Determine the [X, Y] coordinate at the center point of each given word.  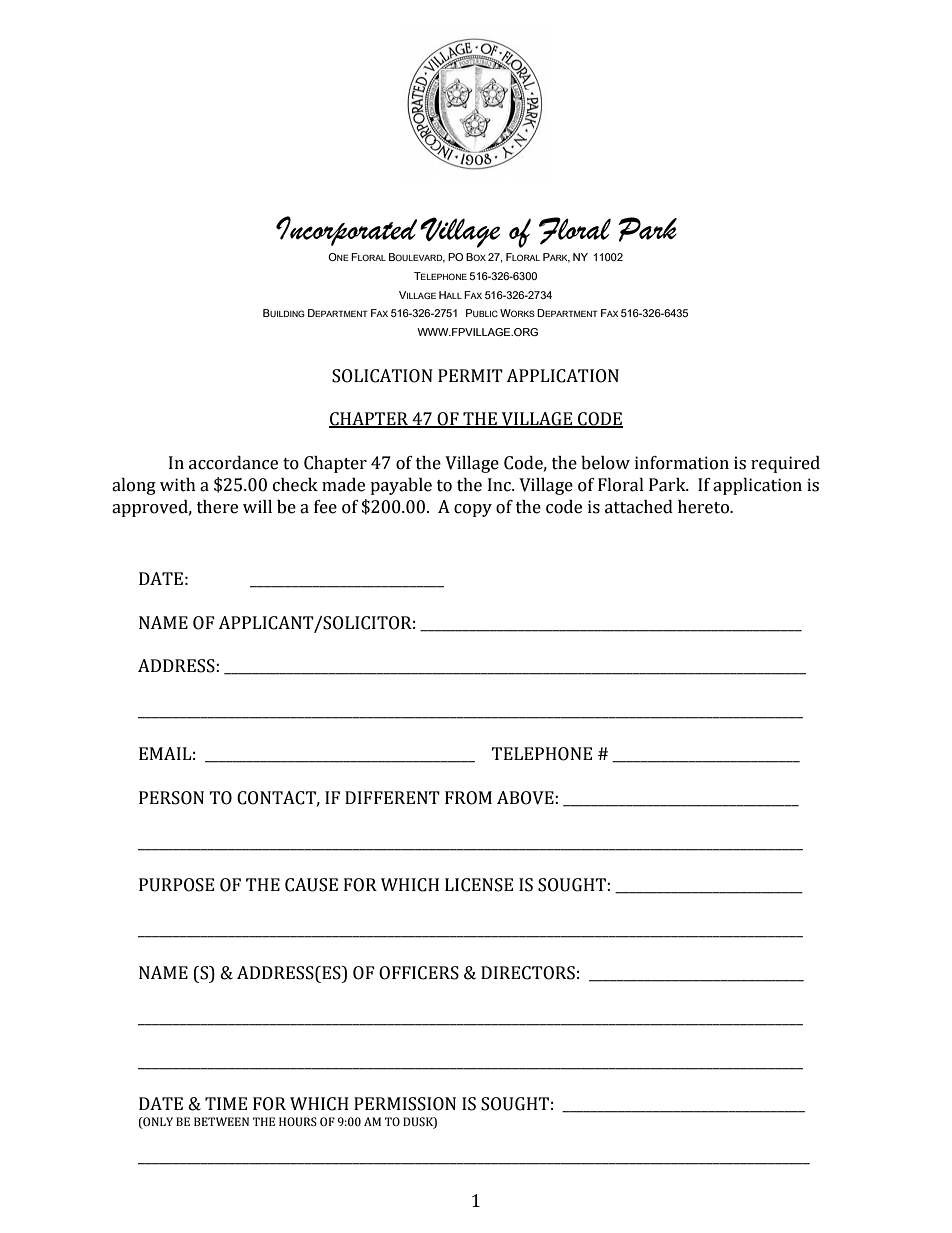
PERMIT [470, 375]
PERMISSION [405, 1104]
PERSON [171, 798]
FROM [468, 798]
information [682, 463]
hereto [704, 507]
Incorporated [346, 231]
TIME [226, 1103]
